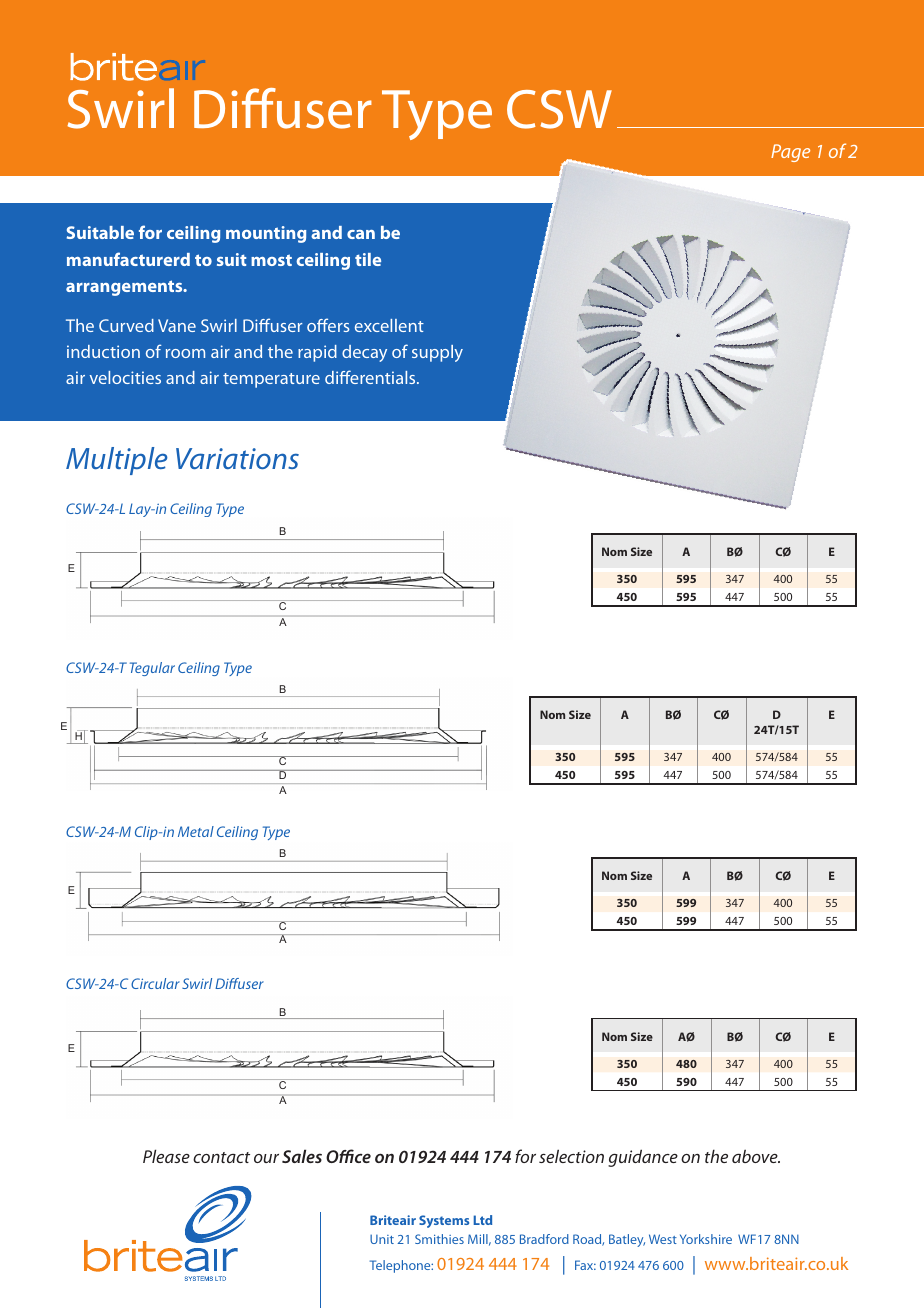  Describe the element at coordinates (361, 234) in the screenshot. I see `can` at that location.
